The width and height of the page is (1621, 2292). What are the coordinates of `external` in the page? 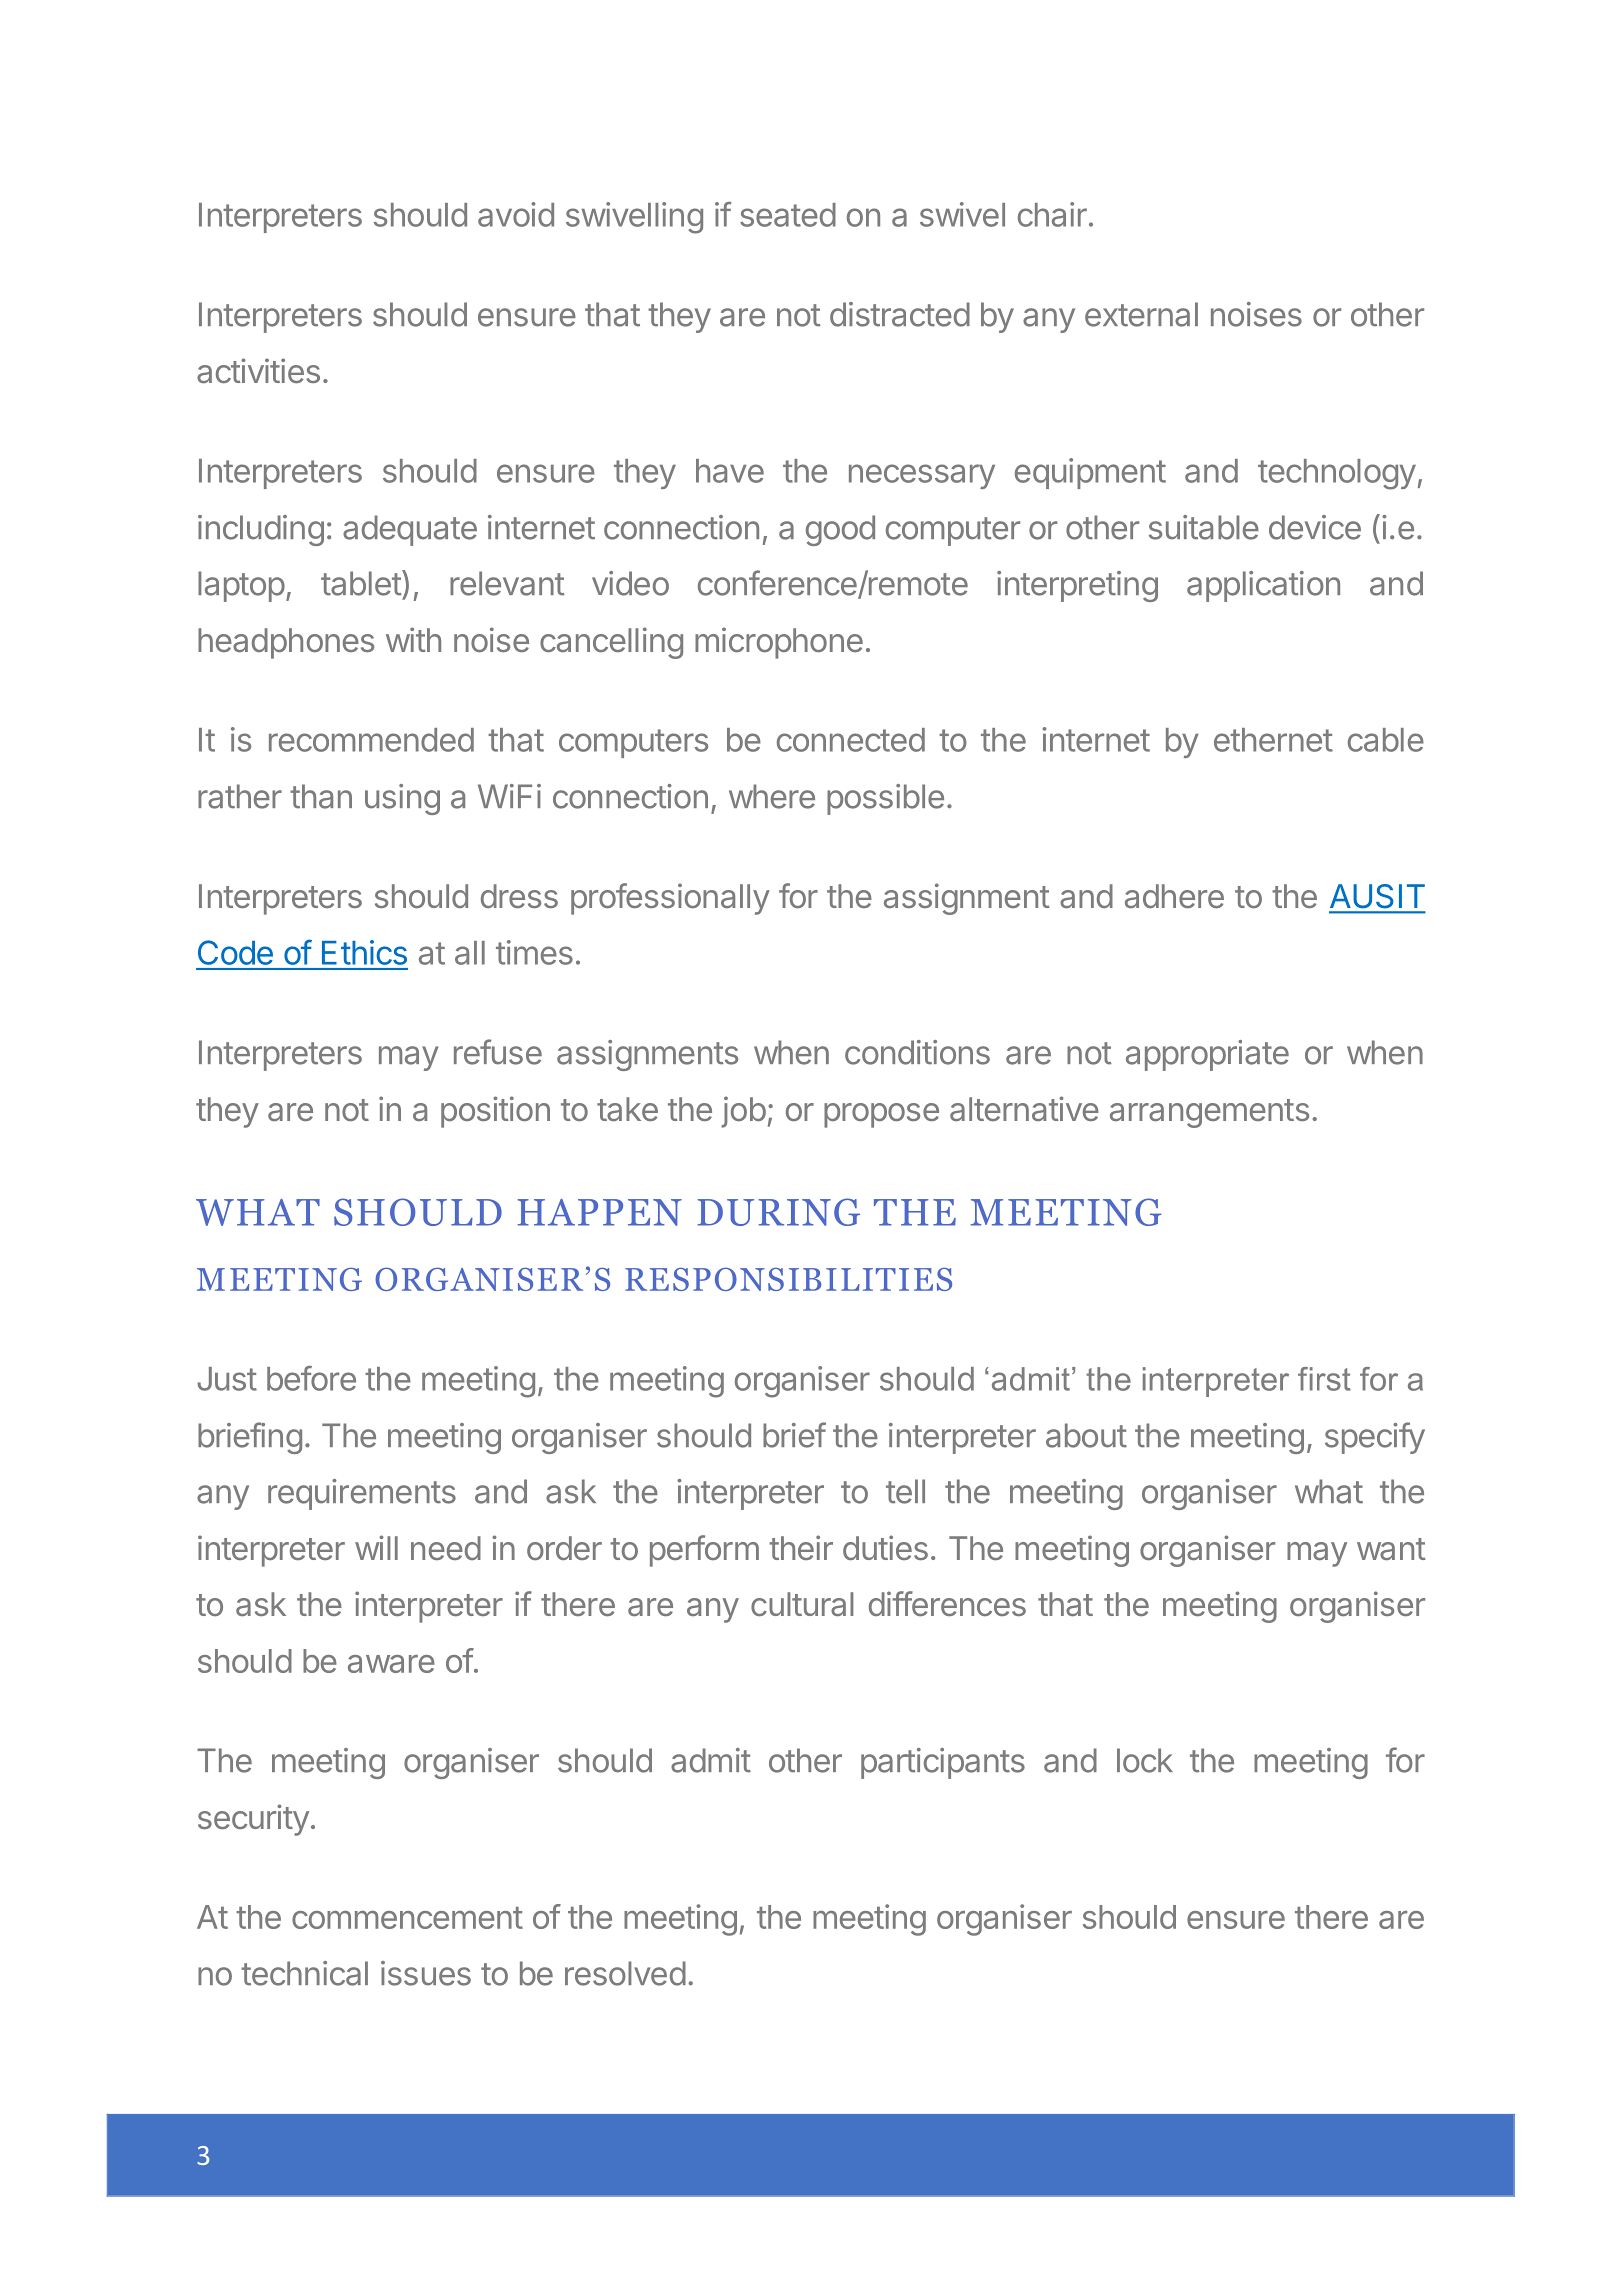 It's located at (1141, 314).
